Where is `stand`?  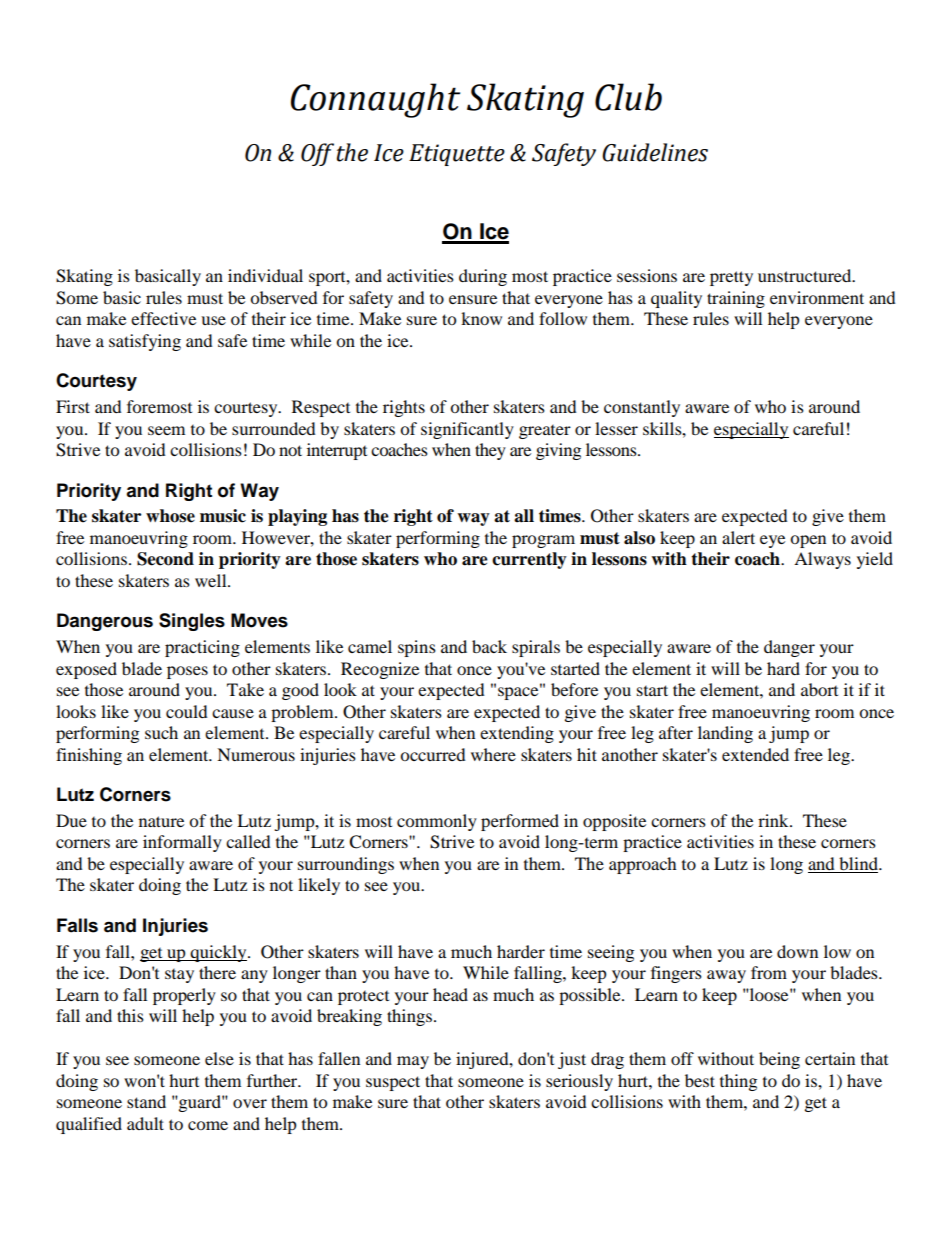
stand is located at coordinates (146, 1101).
